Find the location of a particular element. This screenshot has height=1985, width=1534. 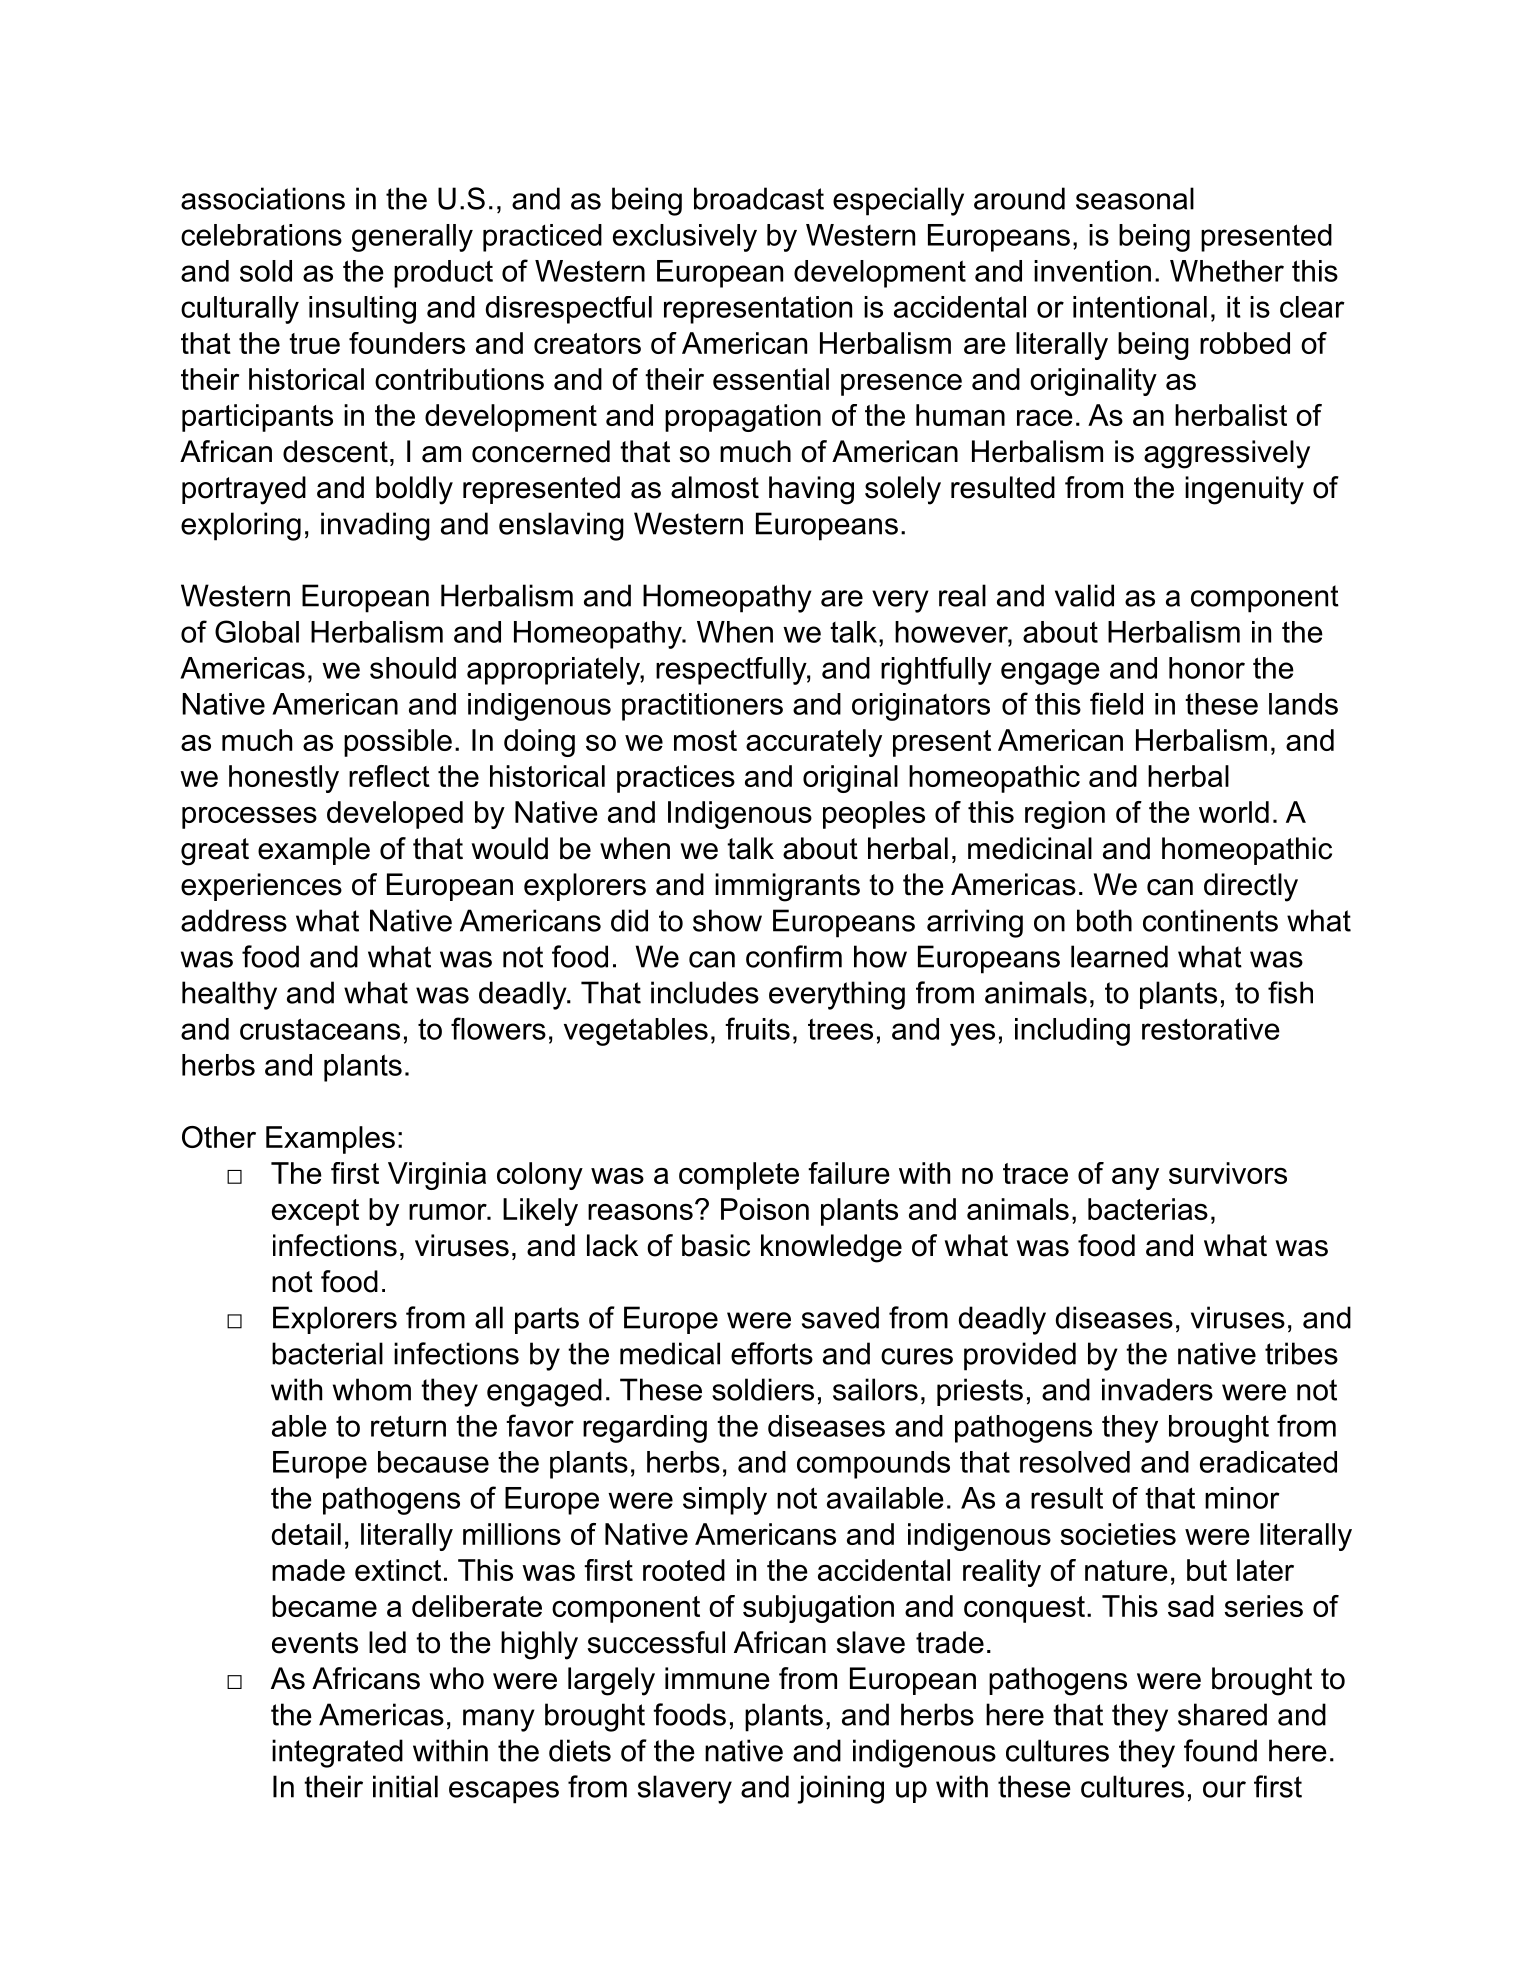

broadcast is located at coordinates (759, 198).
